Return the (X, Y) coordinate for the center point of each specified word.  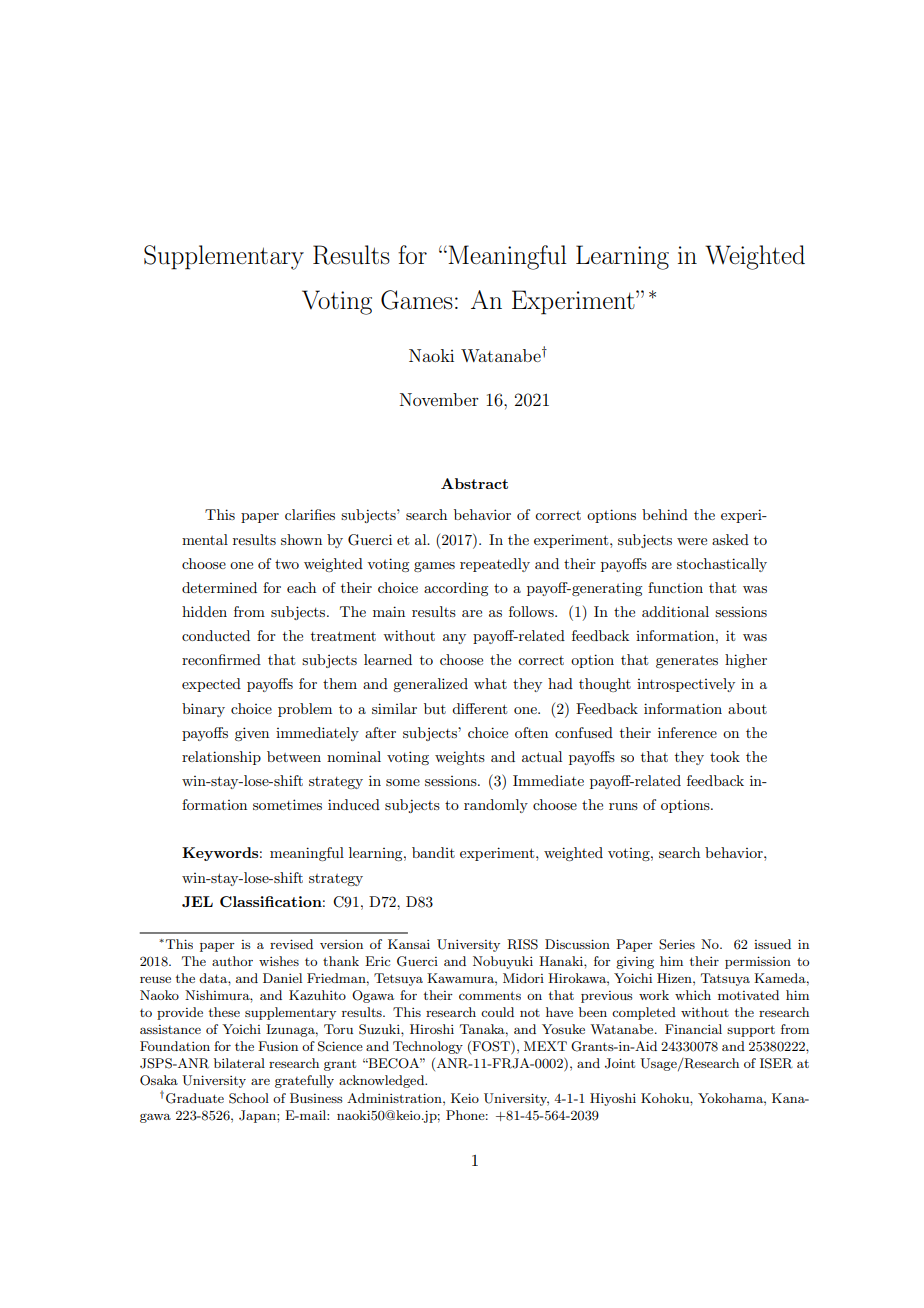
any (454, 639)
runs (623, 806)
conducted (216, 635)
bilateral (239, 1063)
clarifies (310, 514)
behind (665, 514)
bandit (433, 852)
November (439, 399)
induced (354, 804)
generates (687, 662)
